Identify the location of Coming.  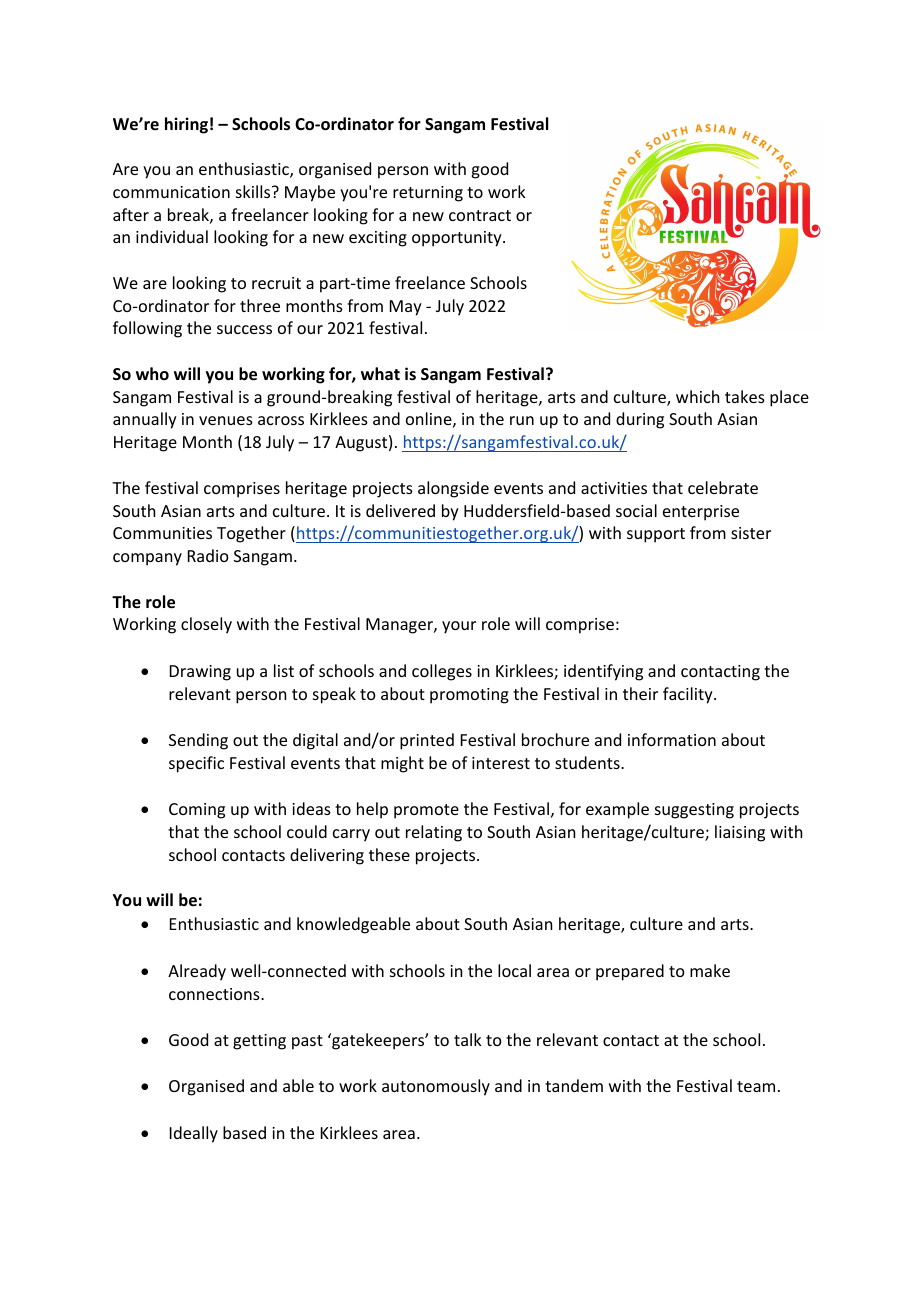
(197, 811).
